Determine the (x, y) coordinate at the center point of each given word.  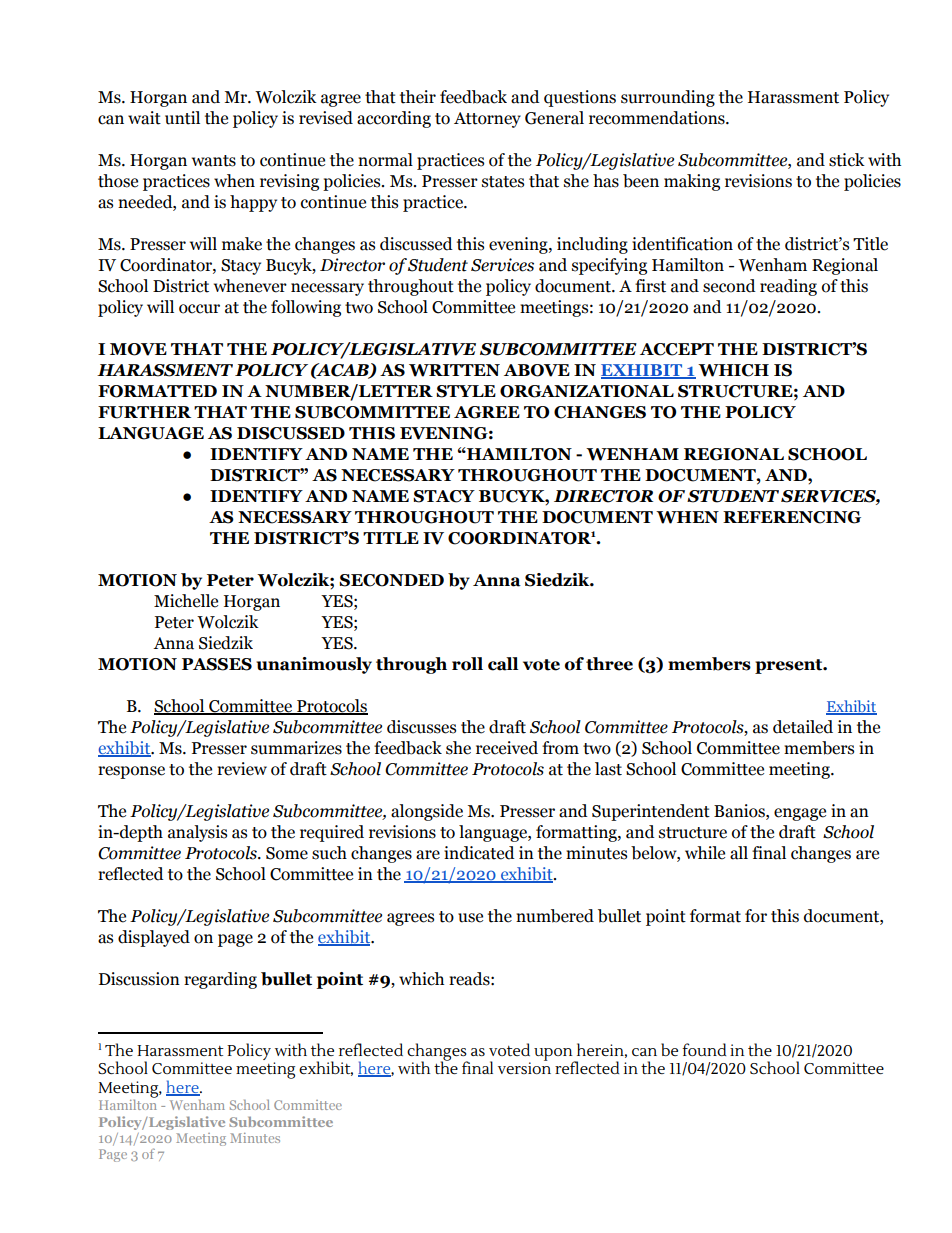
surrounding (668, 98)
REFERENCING (792, 517)
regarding (220, 980)
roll (467, 664)
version (524, 1067)
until (182, 118)
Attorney (487, 120)
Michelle (186, 601)
